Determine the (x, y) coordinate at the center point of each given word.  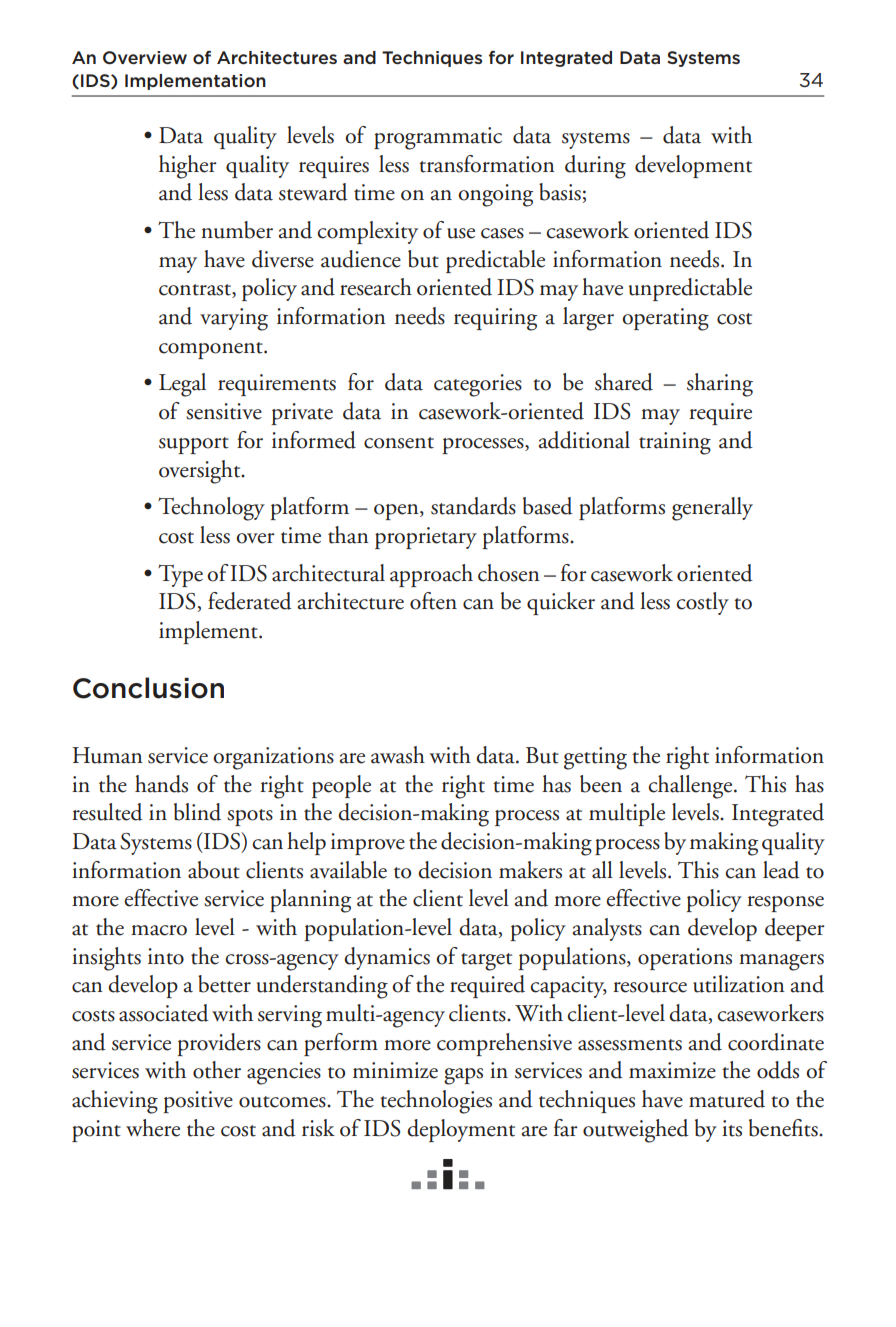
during (595, 167)
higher (188, 167)
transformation (487, 164)
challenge (691, 787)
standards (473, 506)
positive (198, 1102)
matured (727, 1099)
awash (398, 755)
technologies (436, 1102)
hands (161, 784)
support (194, 445)
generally (712, 509)
